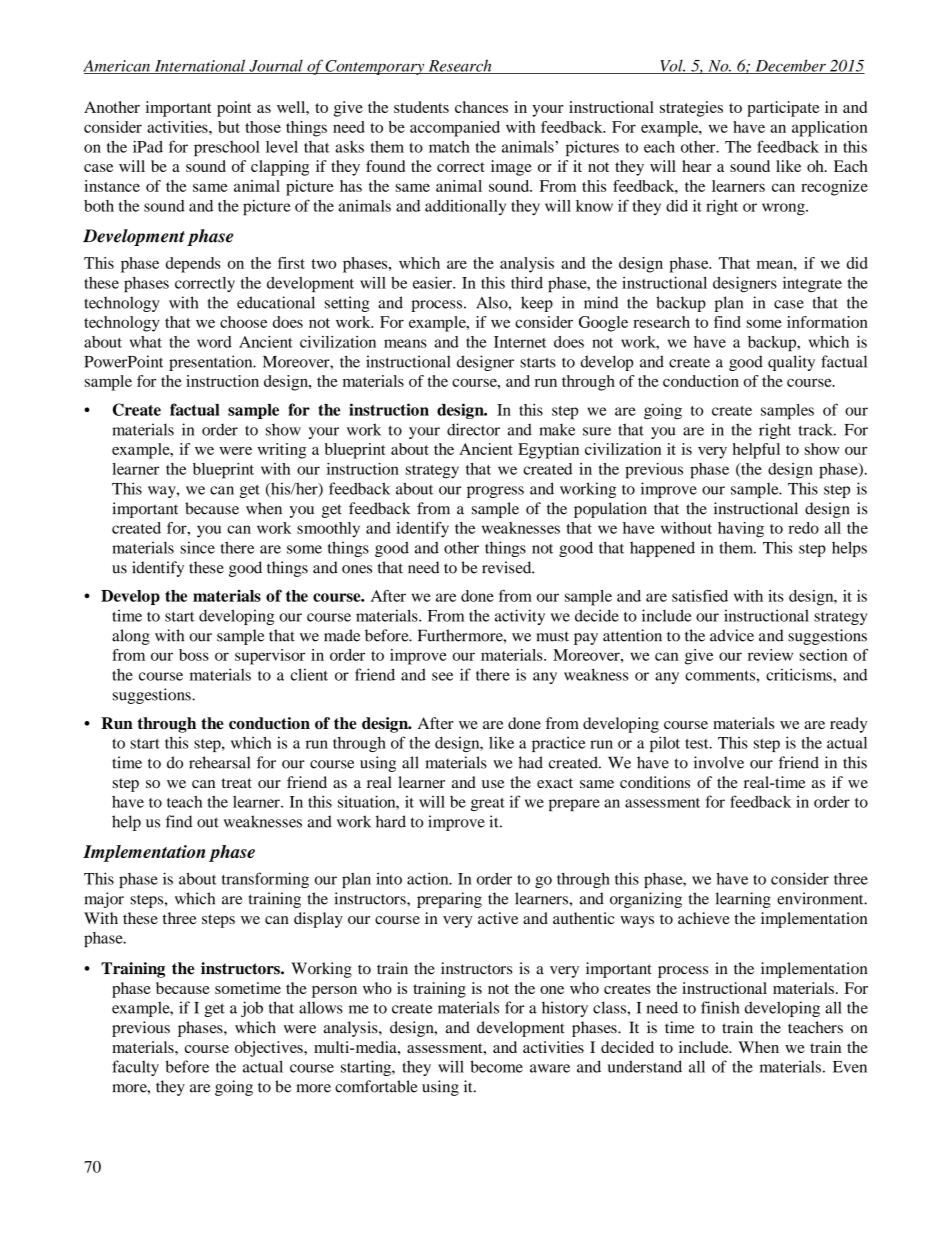  Describe the element at coordinates (496, 1066) in the screenshot. I see `become` at that location.
